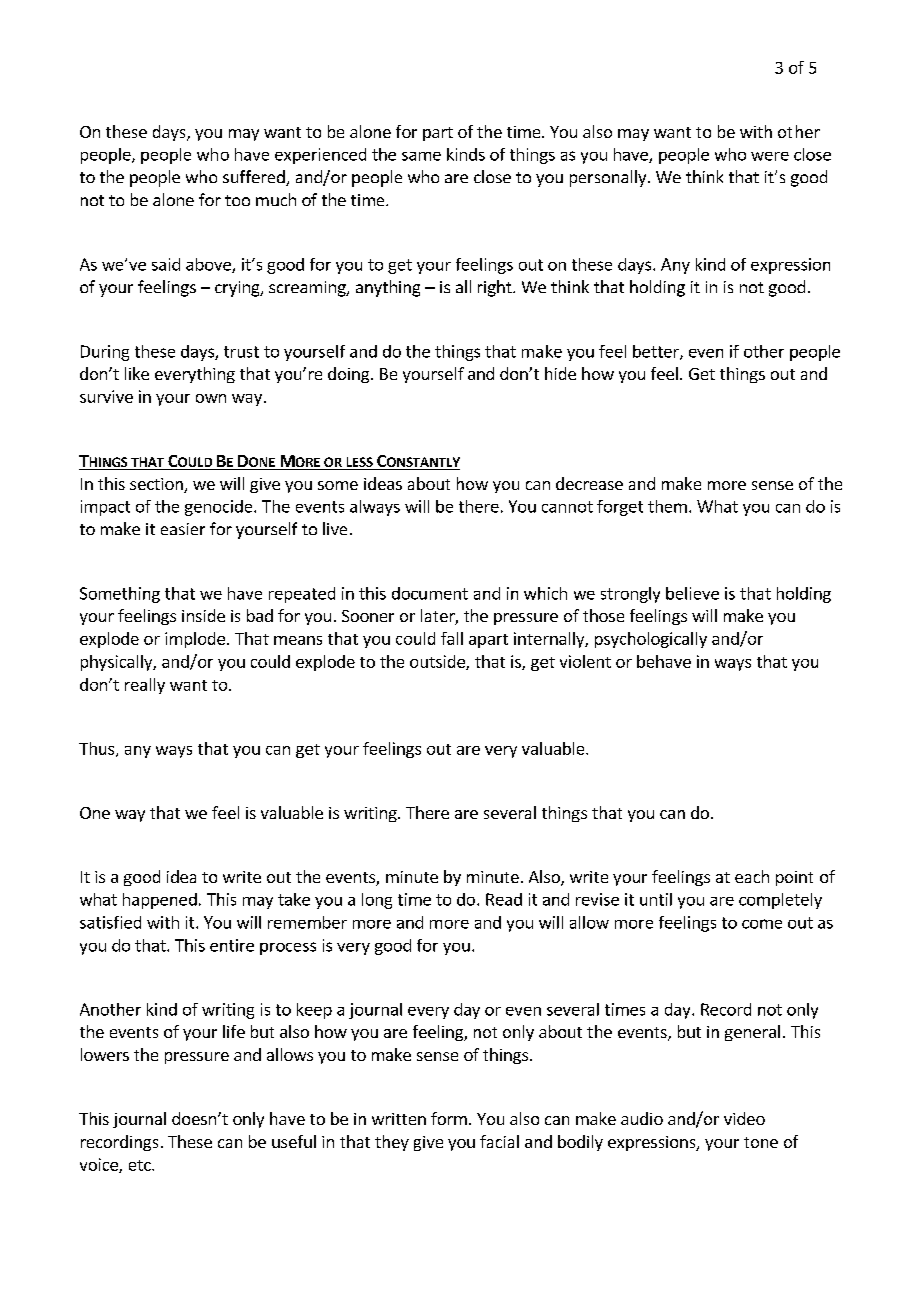 The height and width of the page is (1308, 924). What do you see at coordinates (667, 506) in the page?
I see `them` at bounding box center [667, 506].
